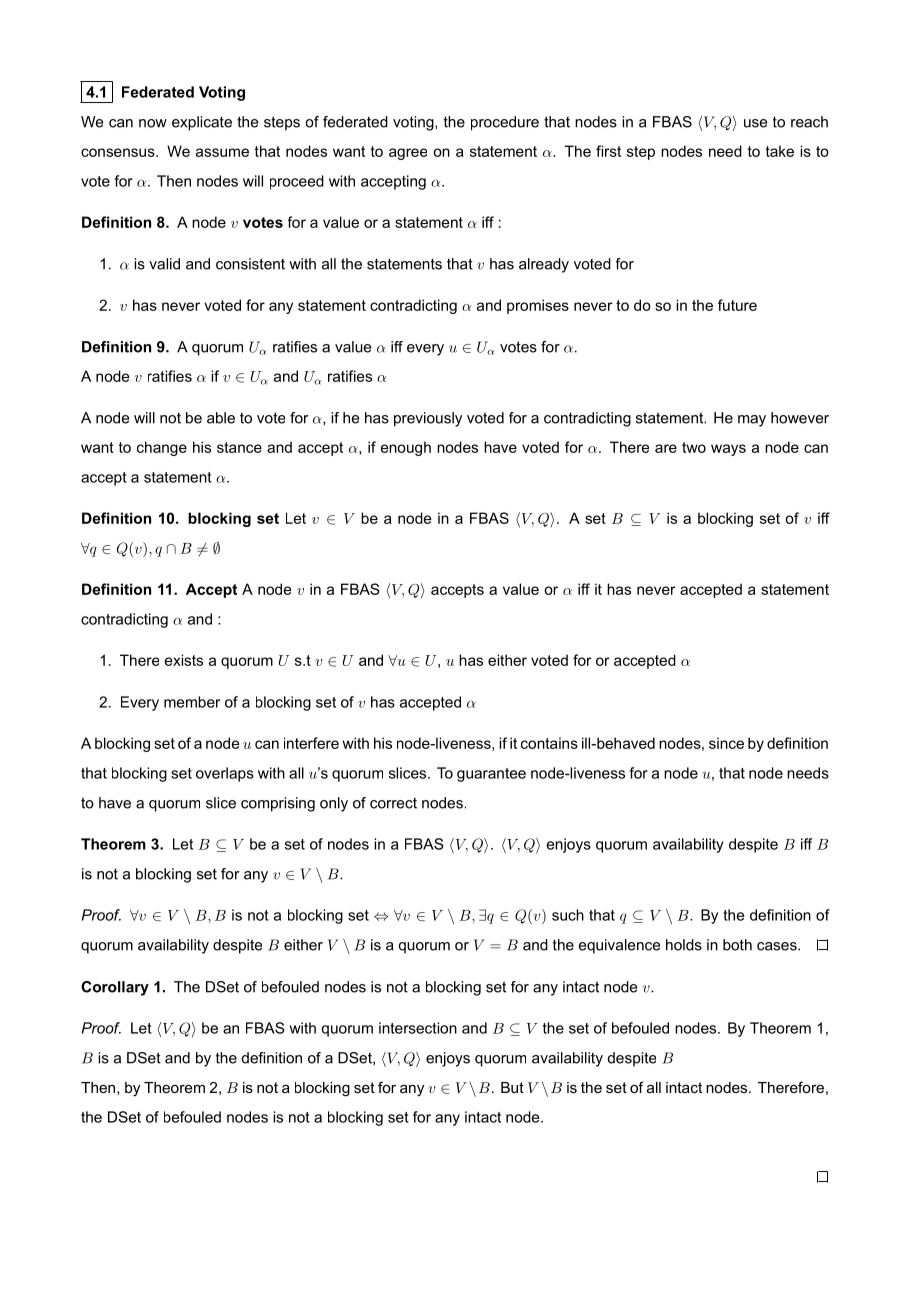 The width and height of the page is (924, 1308). I want to click on both, so click(737, 945).
